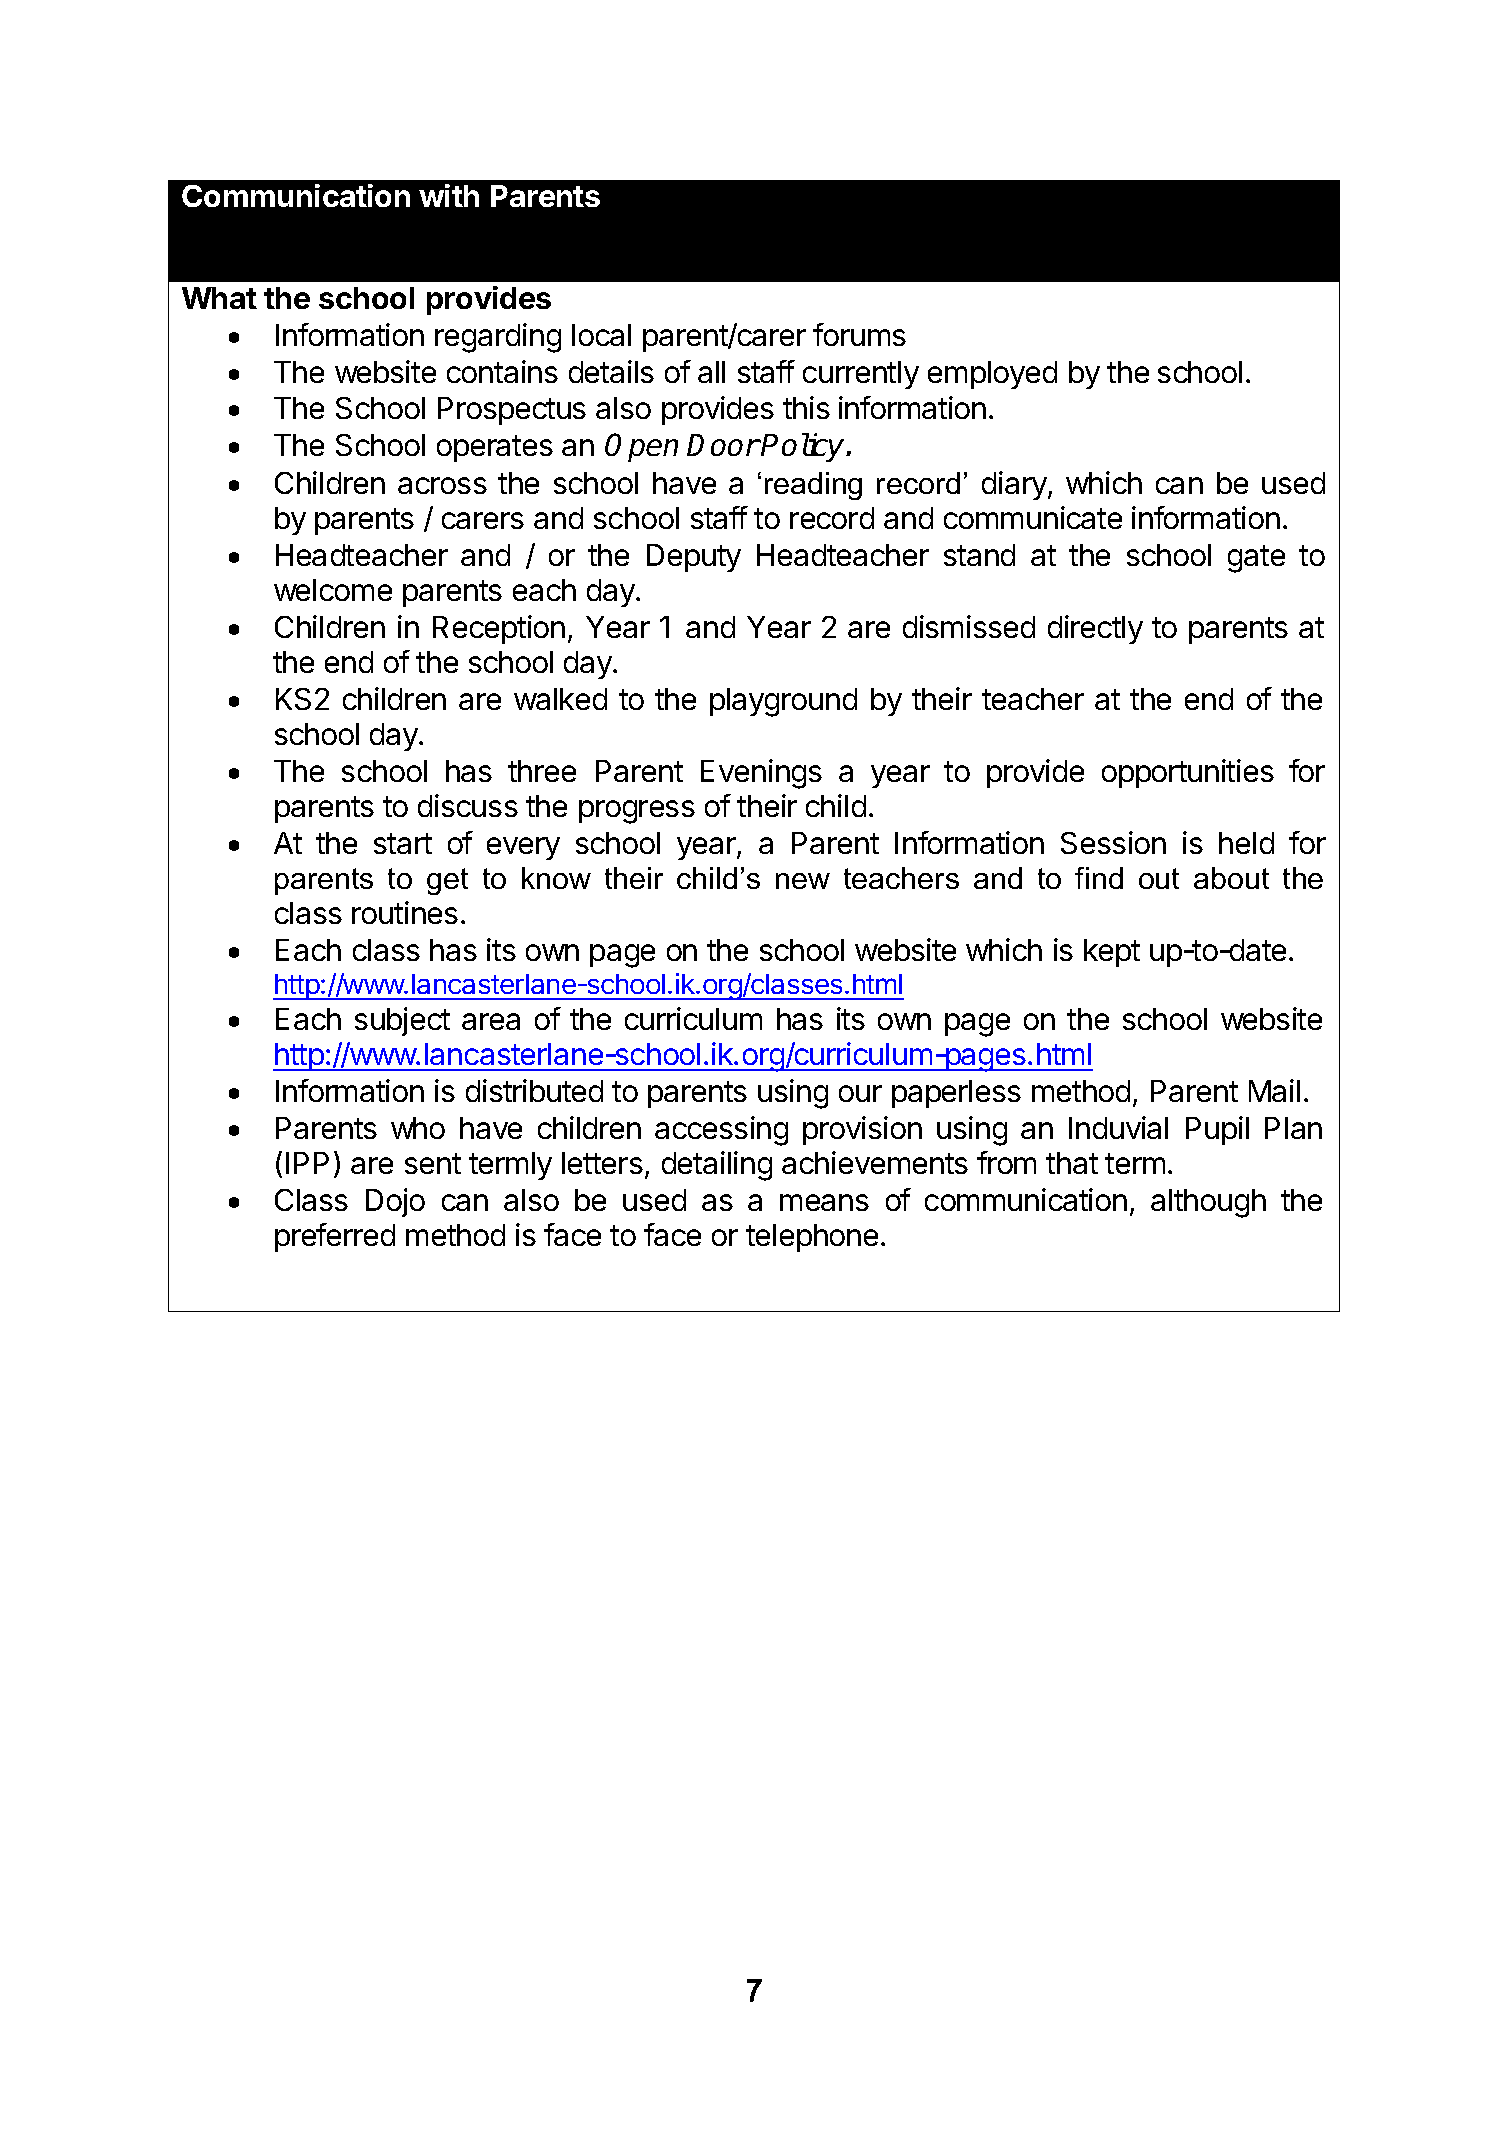  I want to click on employed, so click(992, 375).
